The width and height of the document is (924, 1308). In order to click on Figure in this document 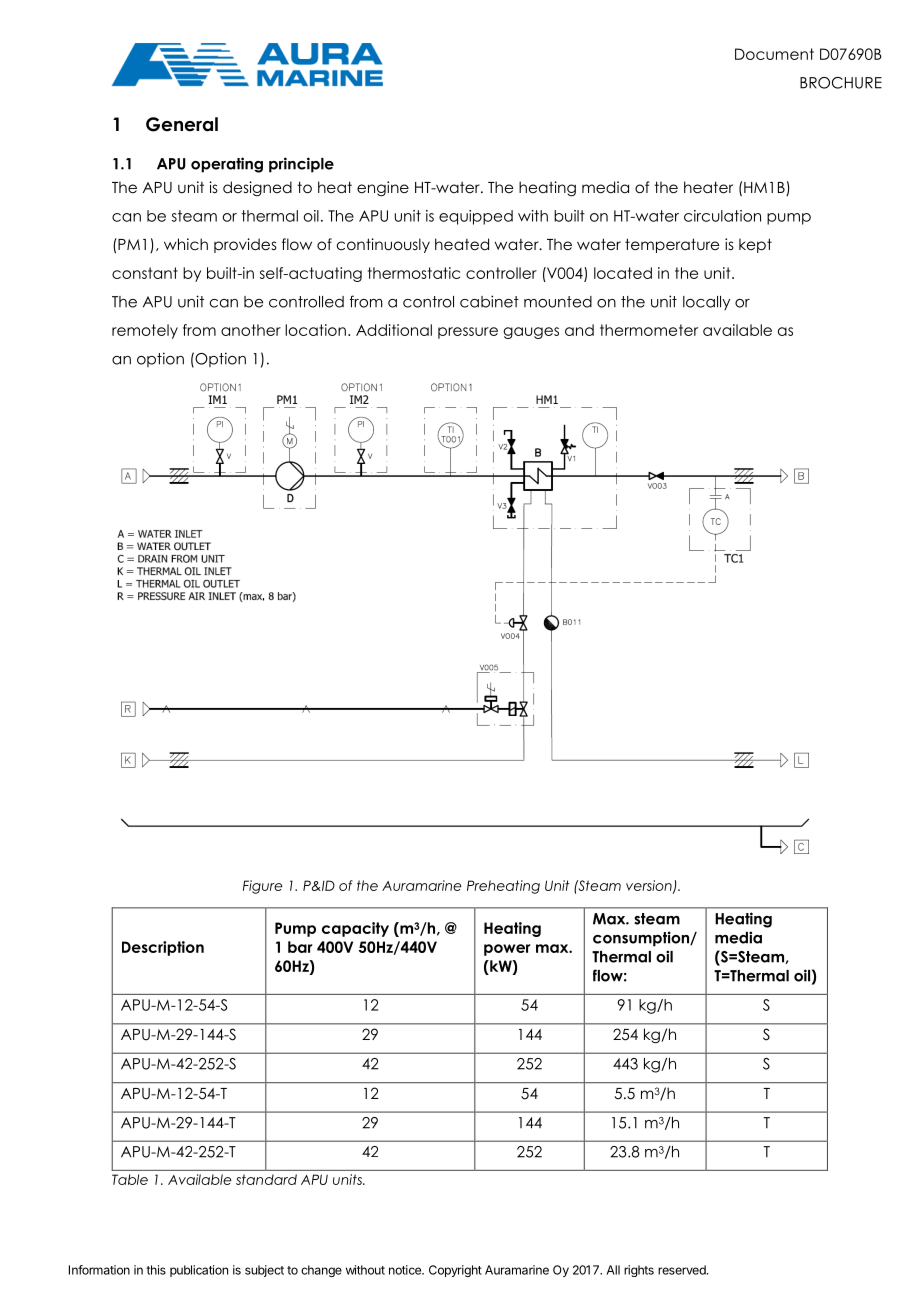, I will do `click(263, 887)`.
